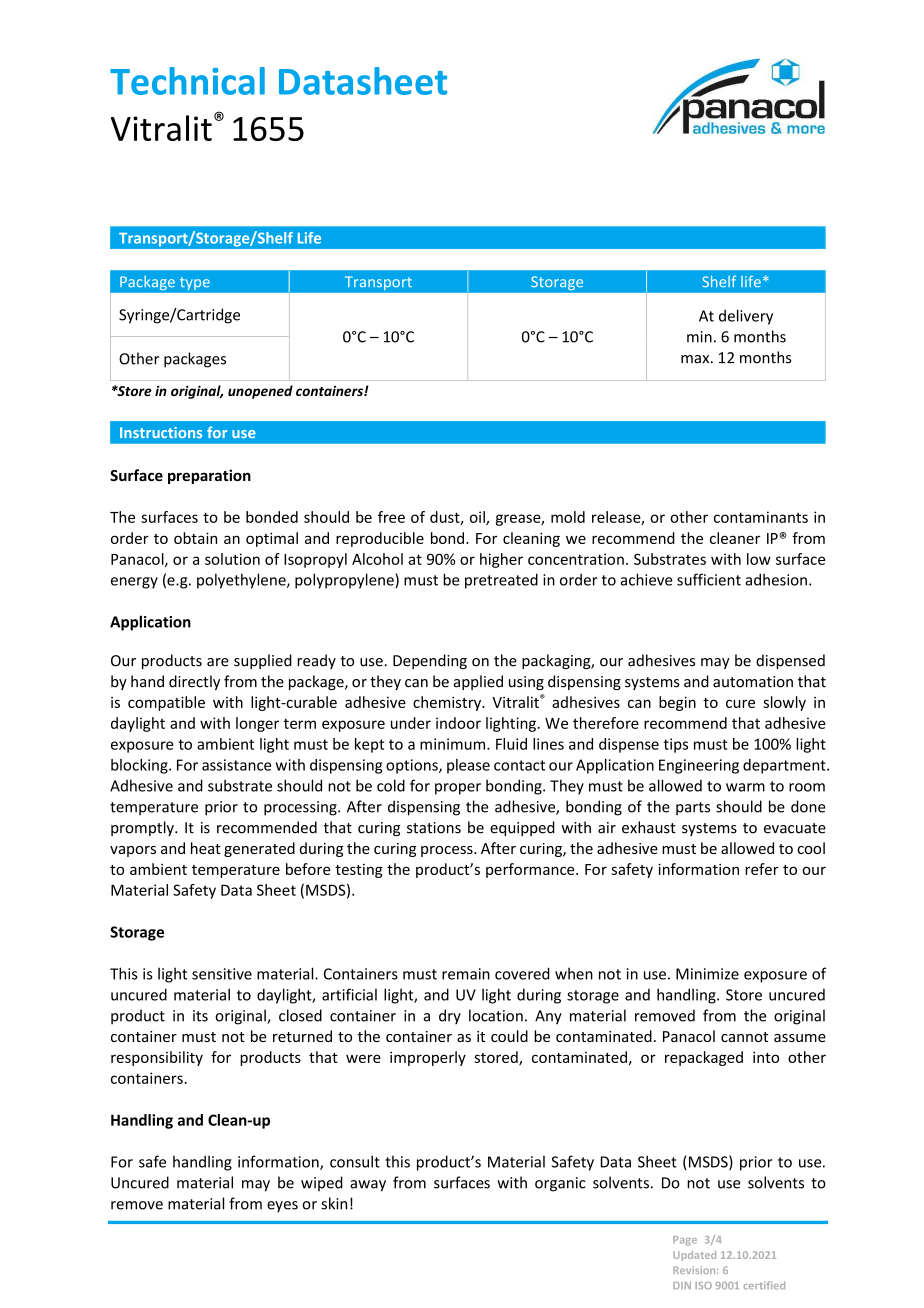  I want to click on sensitive, so click(222, 974).
